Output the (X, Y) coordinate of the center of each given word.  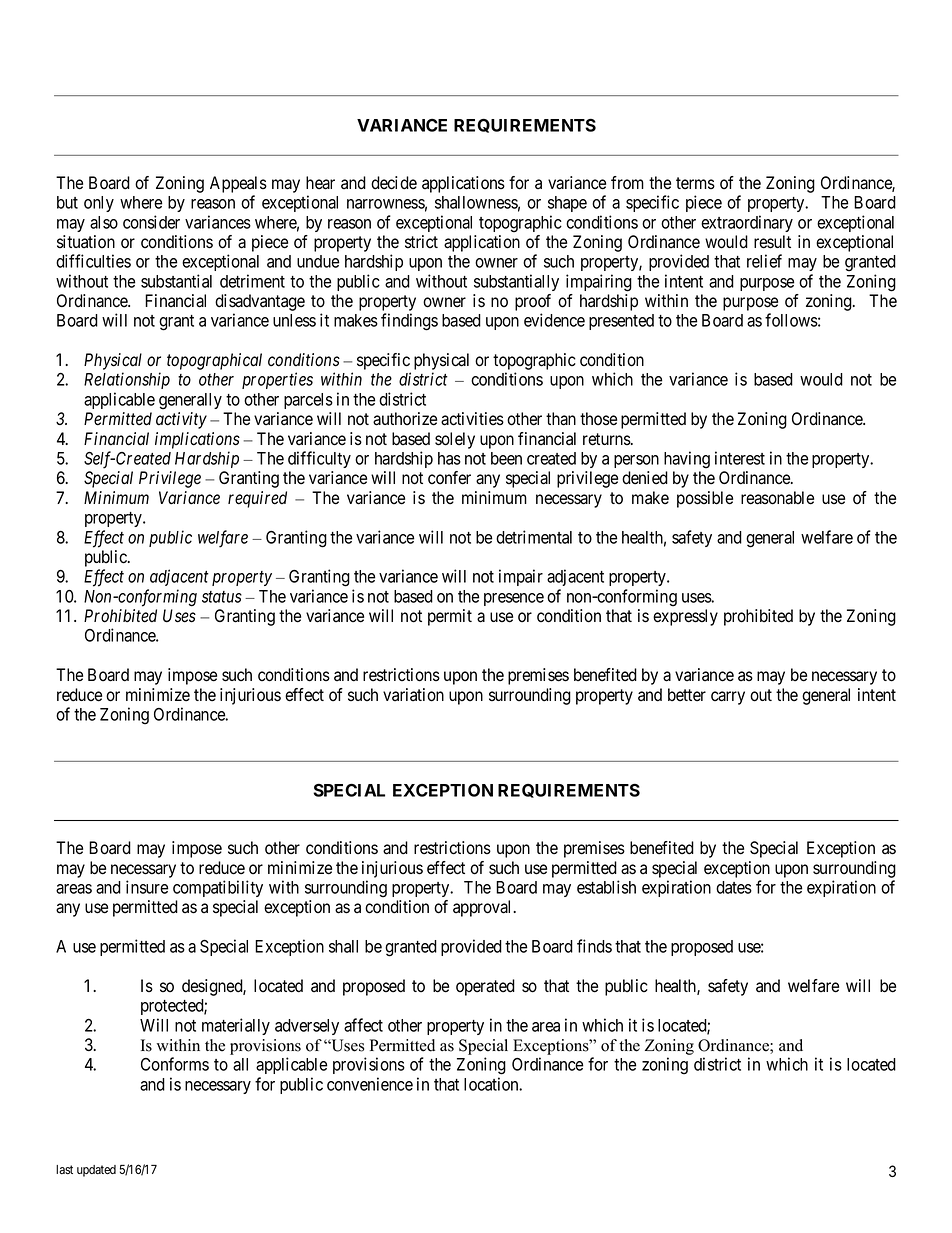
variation (413, 695)
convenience (370, 1084)
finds (594, 946)
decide (394, 183)
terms (695, 183)
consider (151, 222)
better (687, 695)
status (222, 597)
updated (96, 1171)
